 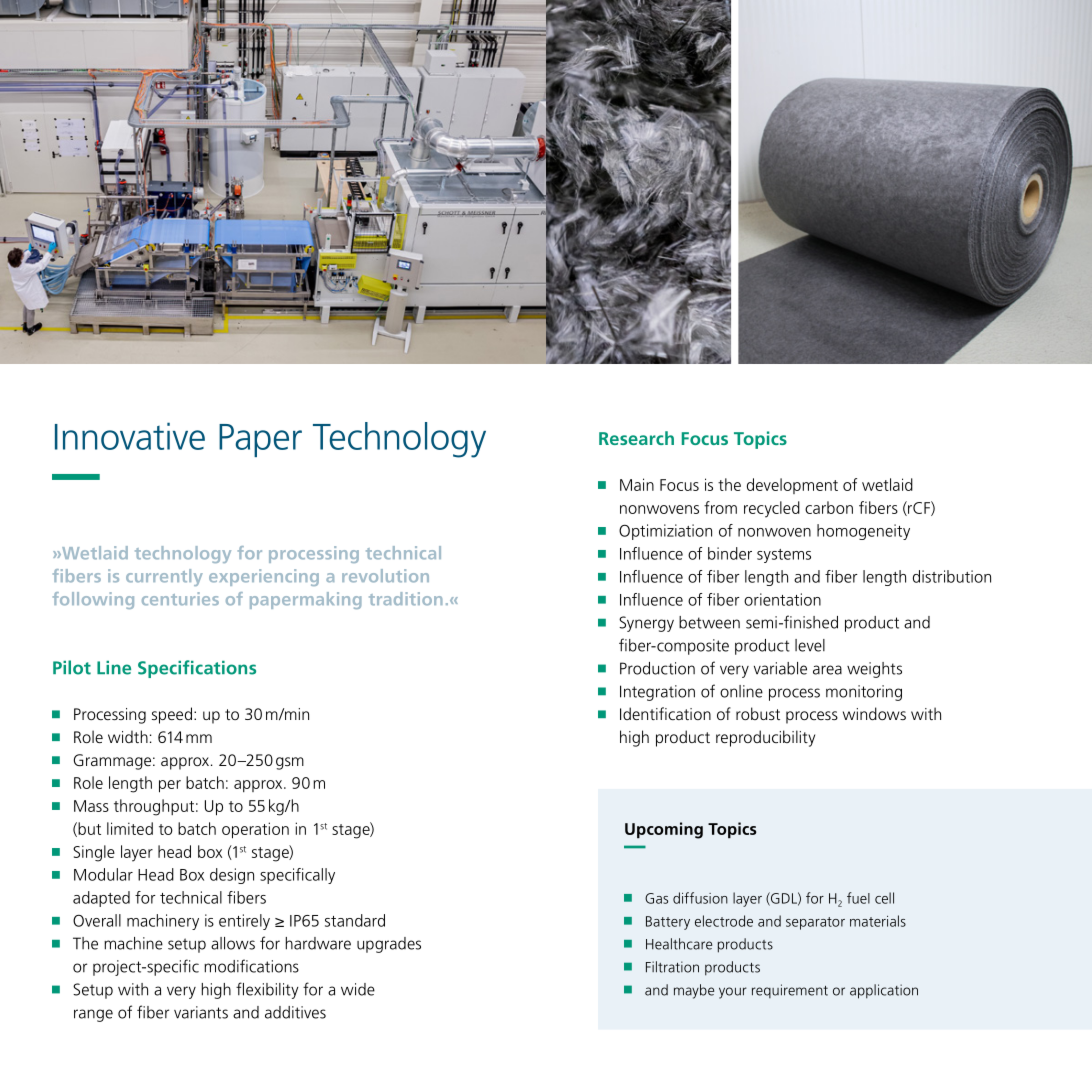 What do you see at coordinates (884, 991) in the image?
I see `application` at bounding box center [884, 991].
